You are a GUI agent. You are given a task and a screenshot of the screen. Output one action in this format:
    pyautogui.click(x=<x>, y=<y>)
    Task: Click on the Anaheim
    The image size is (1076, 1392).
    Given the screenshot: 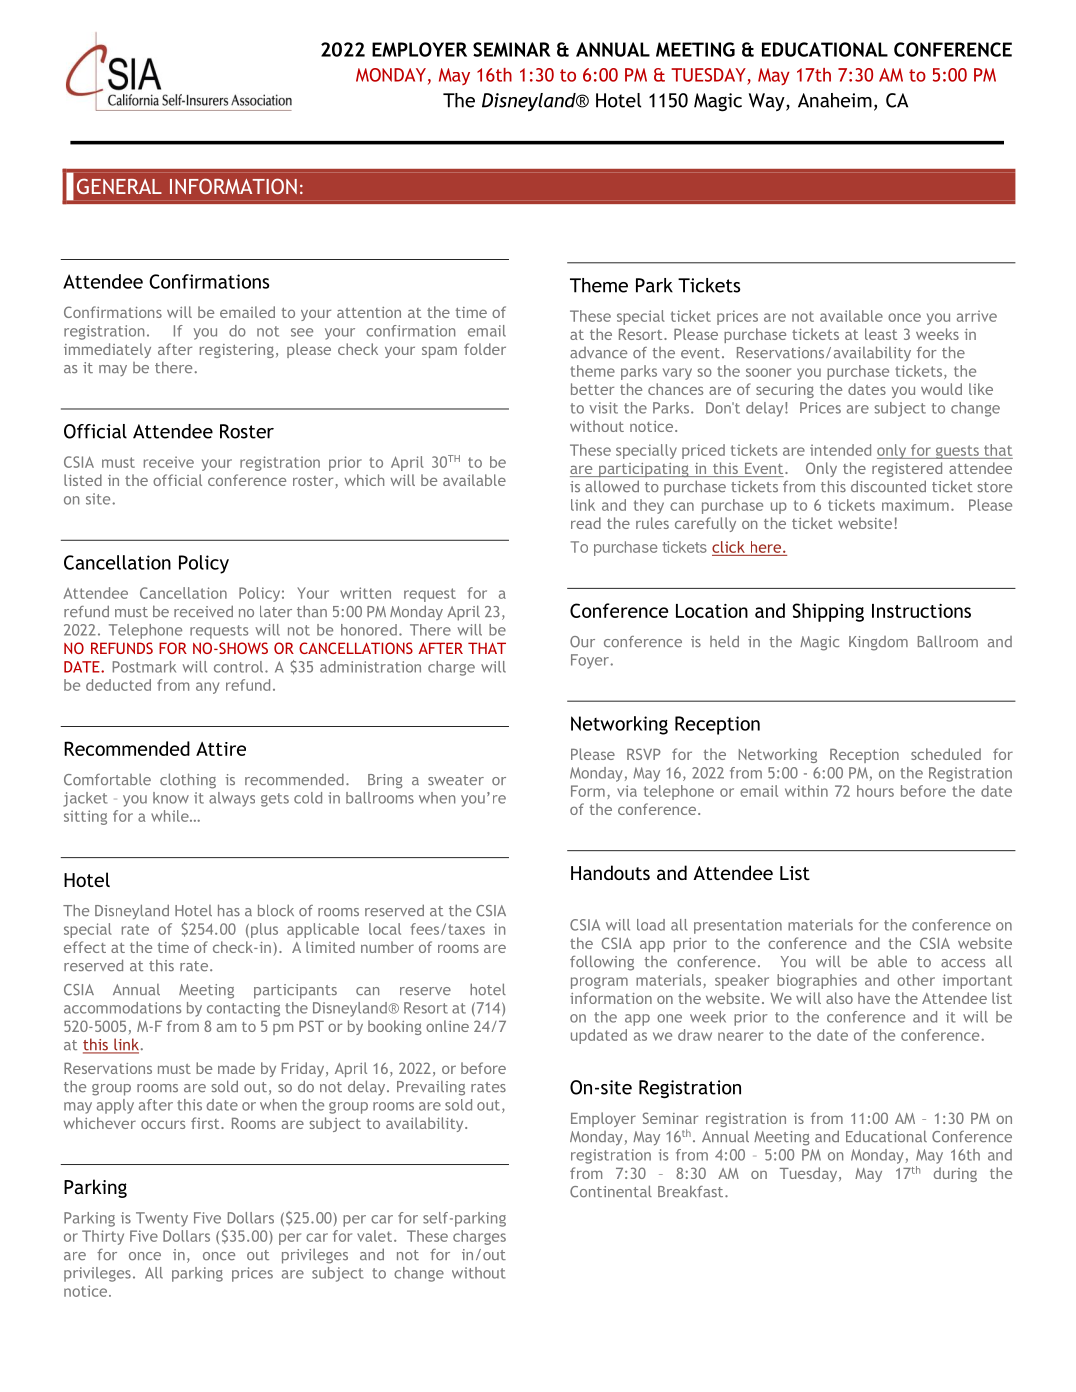 What is the action you would take?
    pyautogui.click(x=835, y=100)
